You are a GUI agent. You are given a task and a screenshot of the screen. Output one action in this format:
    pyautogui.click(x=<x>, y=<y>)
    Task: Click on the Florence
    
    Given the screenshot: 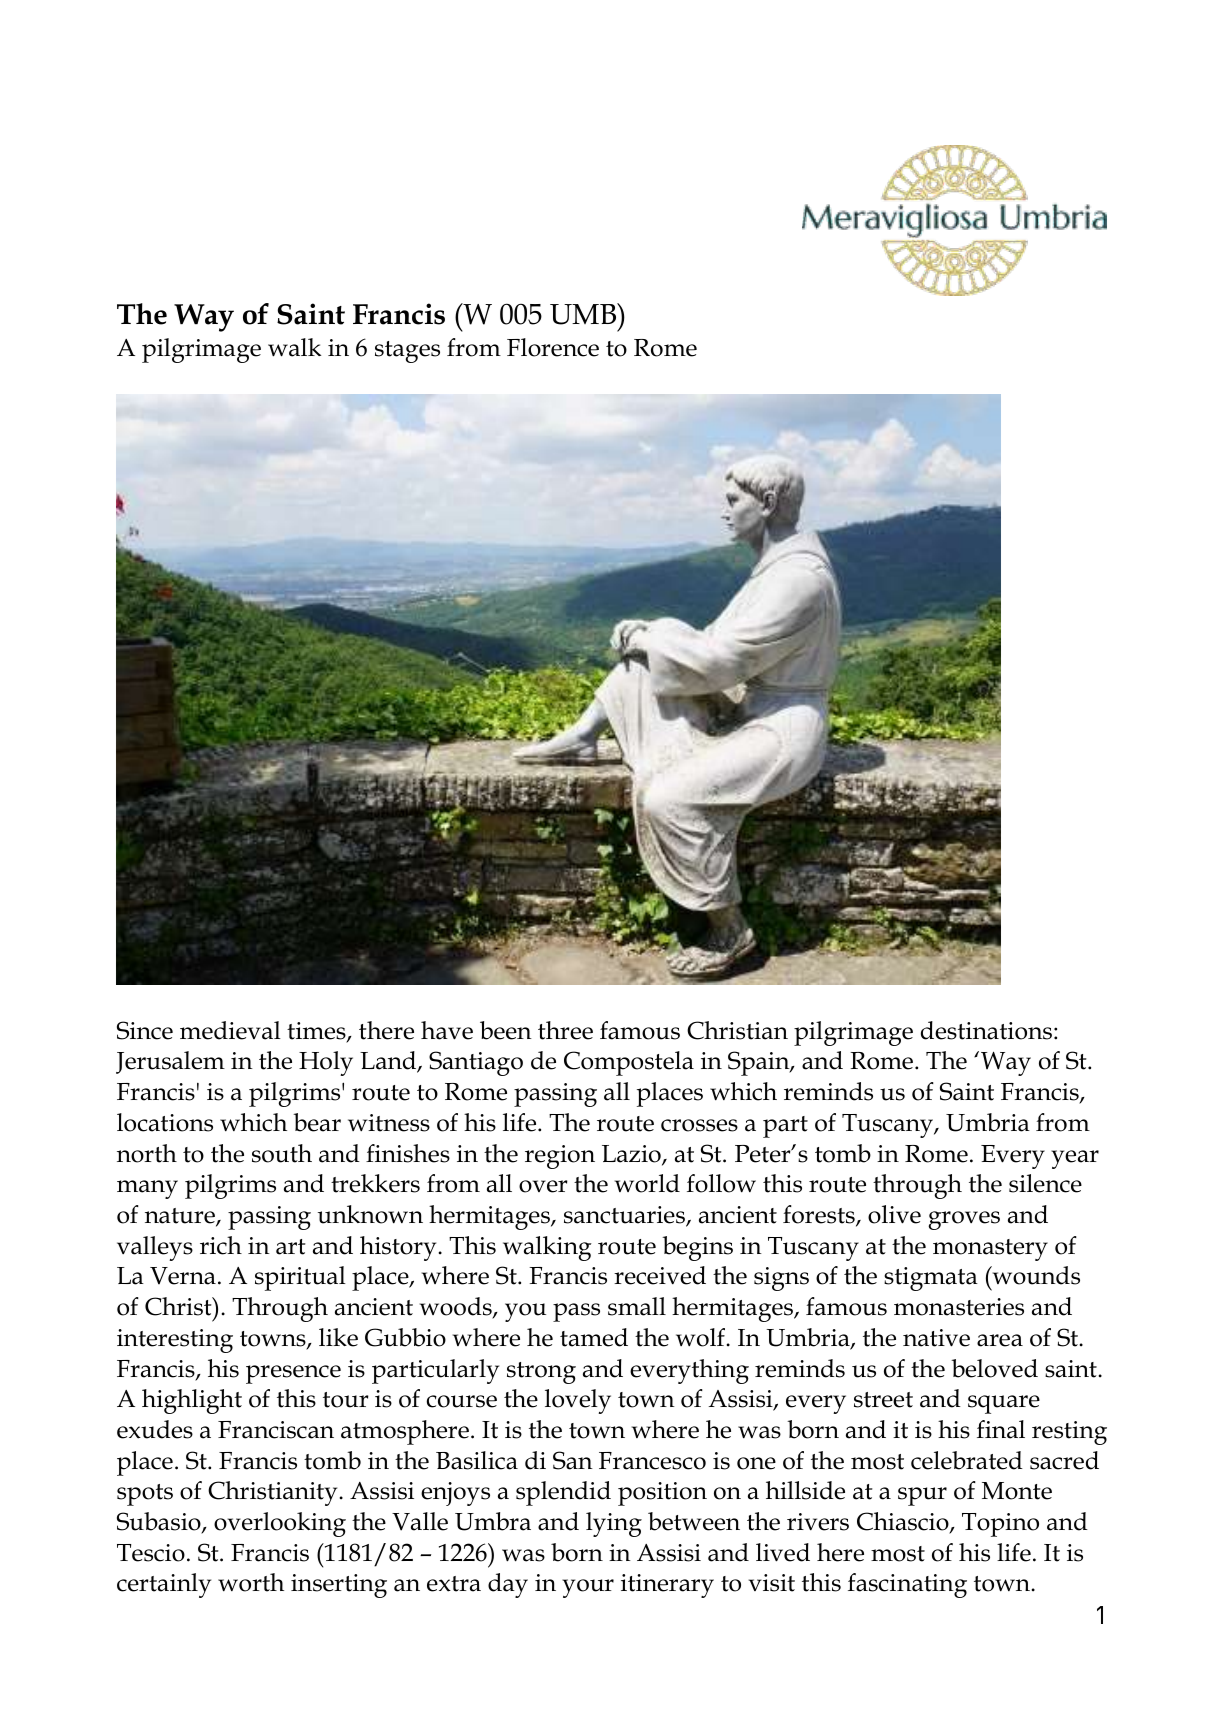 What is the action you would take?
    pyautogui.click(x=553, y=347)
